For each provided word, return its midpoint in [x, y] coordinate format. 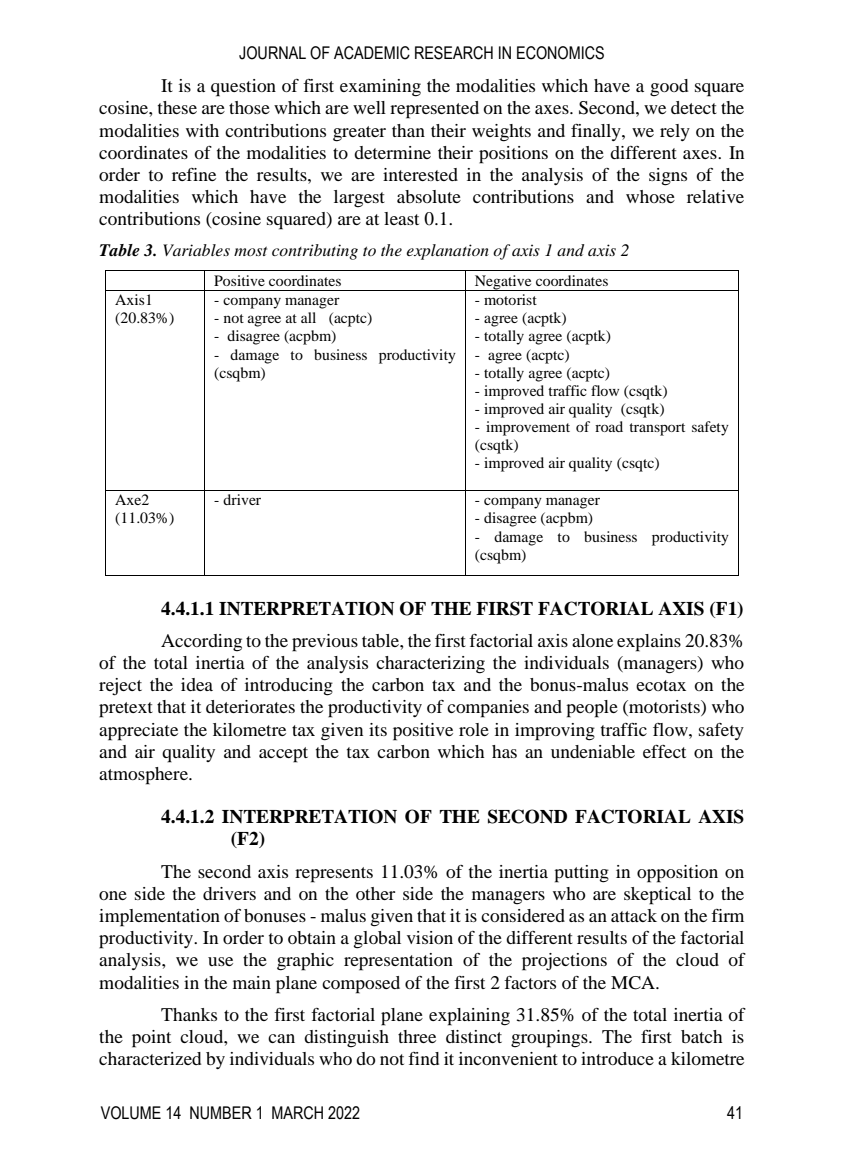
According [201, 643]
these [177, 107]
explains [649, 643]
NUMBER [221, 1113]
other [375, 893]
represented [434, 110]
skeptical [657, 896]
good [669, 88]
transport [657, 429]
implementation [159, 918]
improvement [528, 428]
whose [650, 196]
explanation [447, 252]
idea [197, 684]
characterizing [430, 665]
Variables [196, 250]
